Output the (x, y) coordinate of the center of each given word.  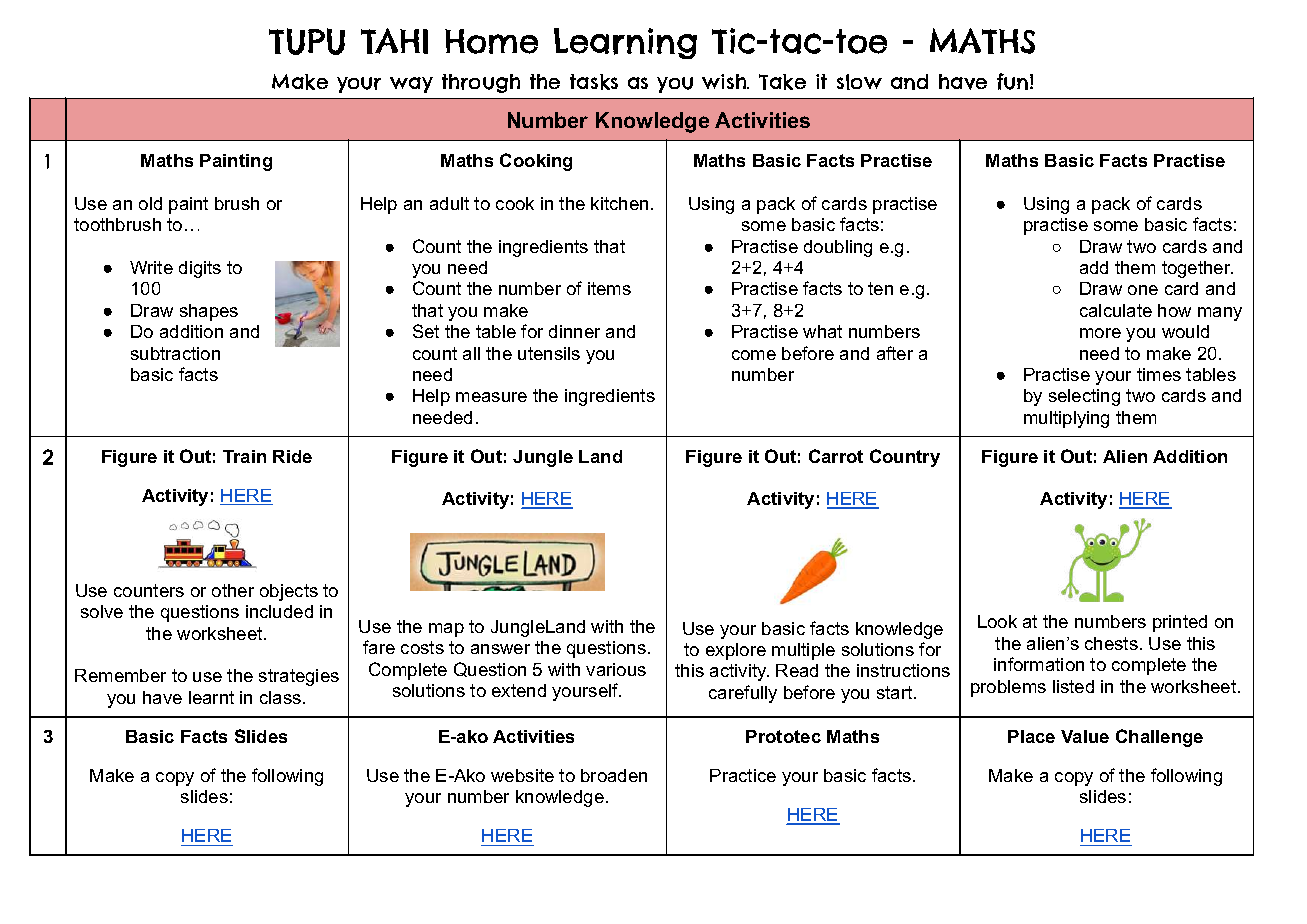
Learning (625, 43)
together (1197, 269)
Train (244, 456)
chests (1111, 643)
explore (736, 651)
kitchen (619, 203)
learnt (211, 697)
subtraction (175, 353)
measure (491, 397)
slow (859, 82)
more (1100, 333)
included (279, 611)
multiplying (1066, 419)
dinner (574, 331)
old (150, 203)
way (411, 85)
